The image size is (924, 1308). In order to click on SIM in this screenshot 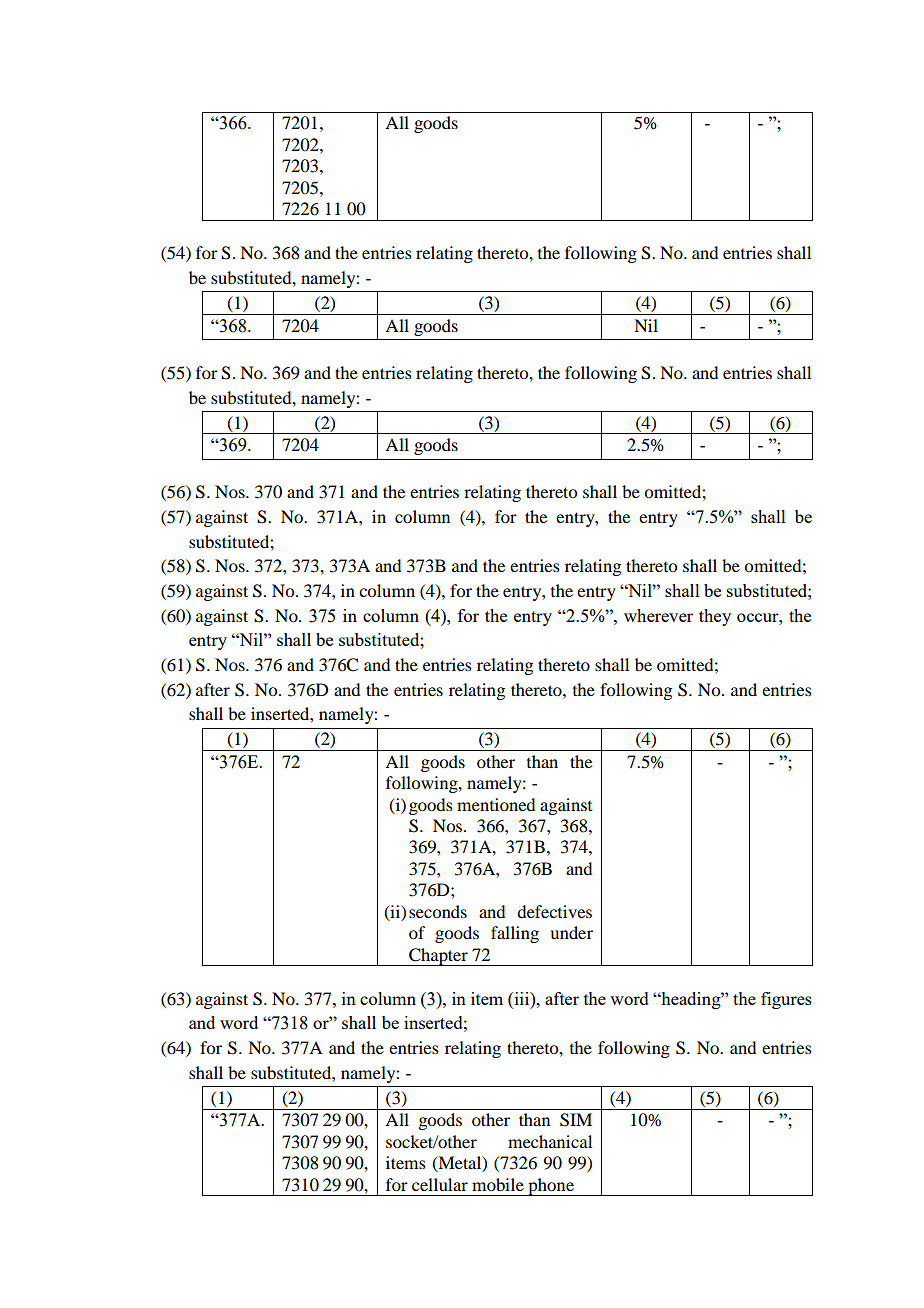, I will do `click(576, 1120)`.
